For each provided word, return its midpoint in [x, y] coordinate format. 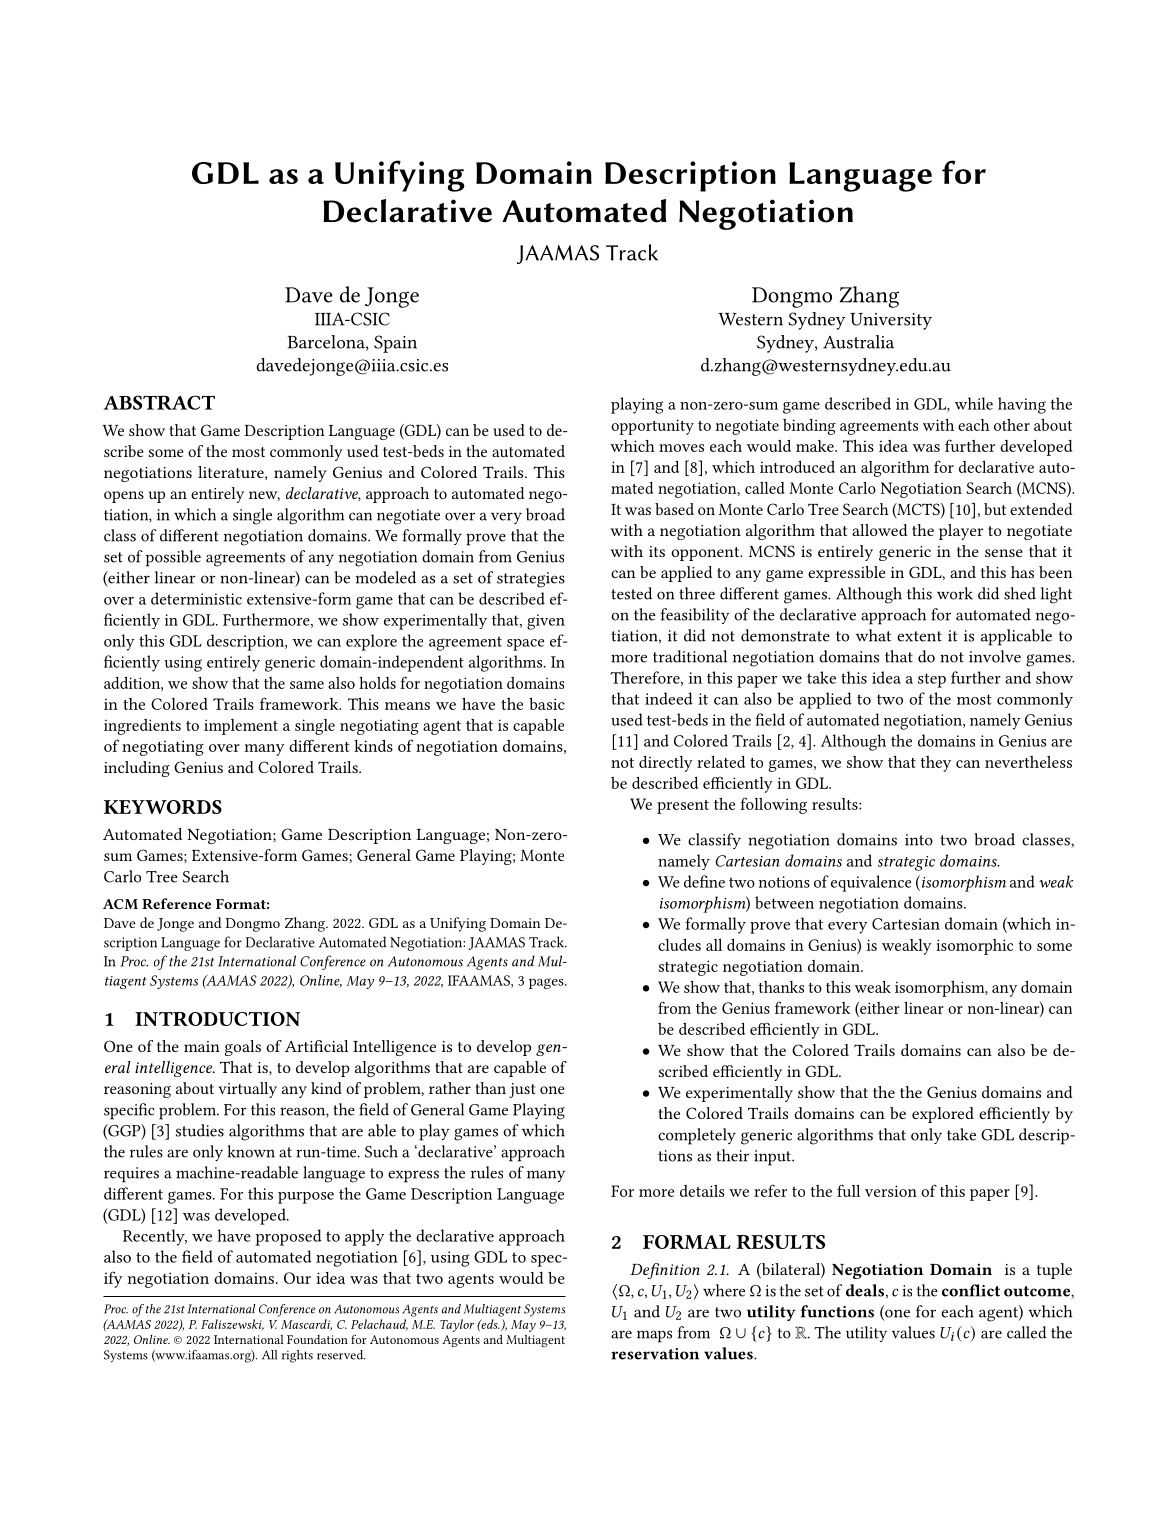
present [683, 807]
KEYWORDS [163, 807]
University [891, 321]
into [919, 840]
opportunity [652, 427]
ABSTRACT [159, 402]
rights [297, 1356]
